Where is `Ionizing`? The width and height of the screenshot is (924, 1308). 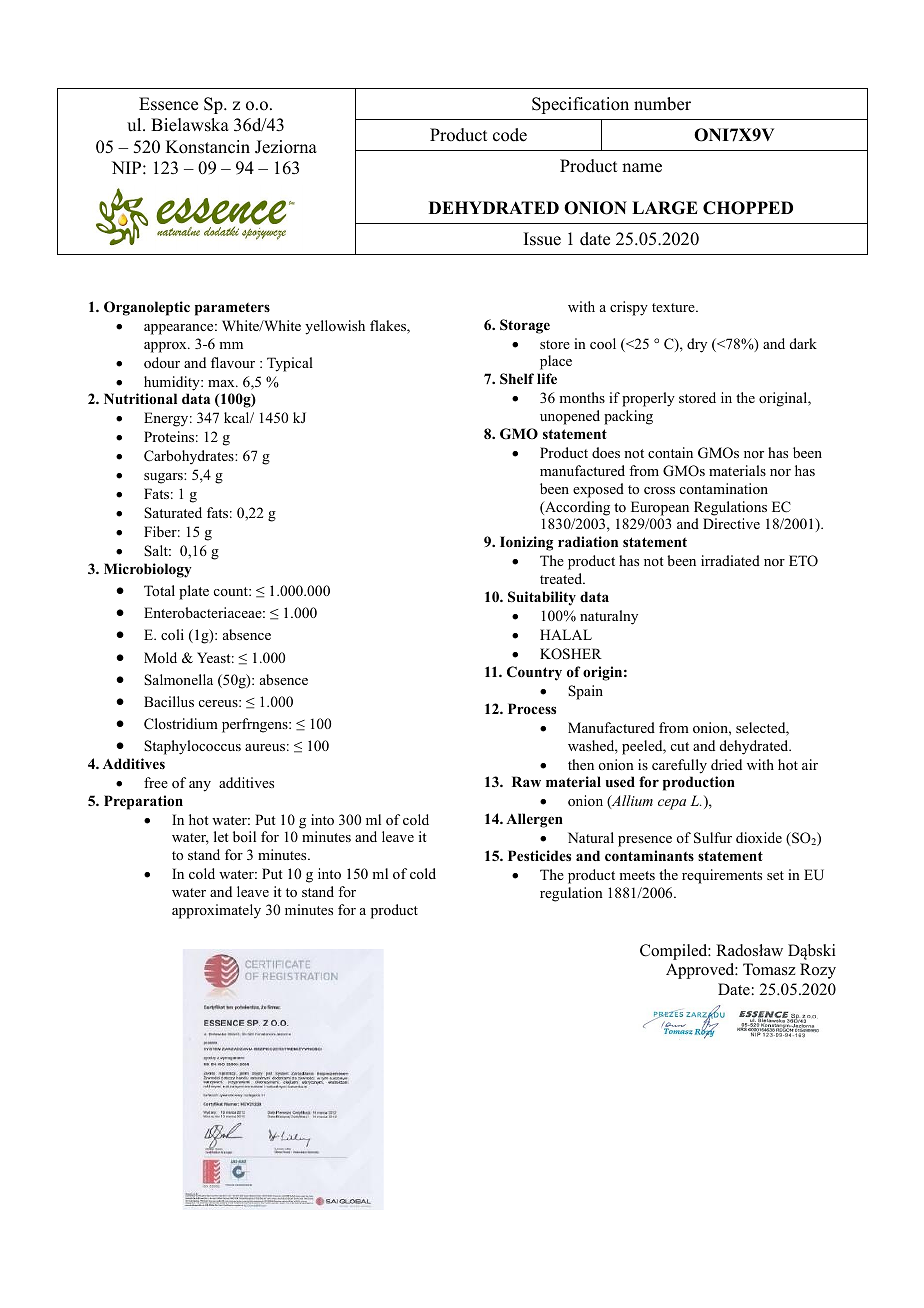
Ionizing is located at coordinates (526, 543).
